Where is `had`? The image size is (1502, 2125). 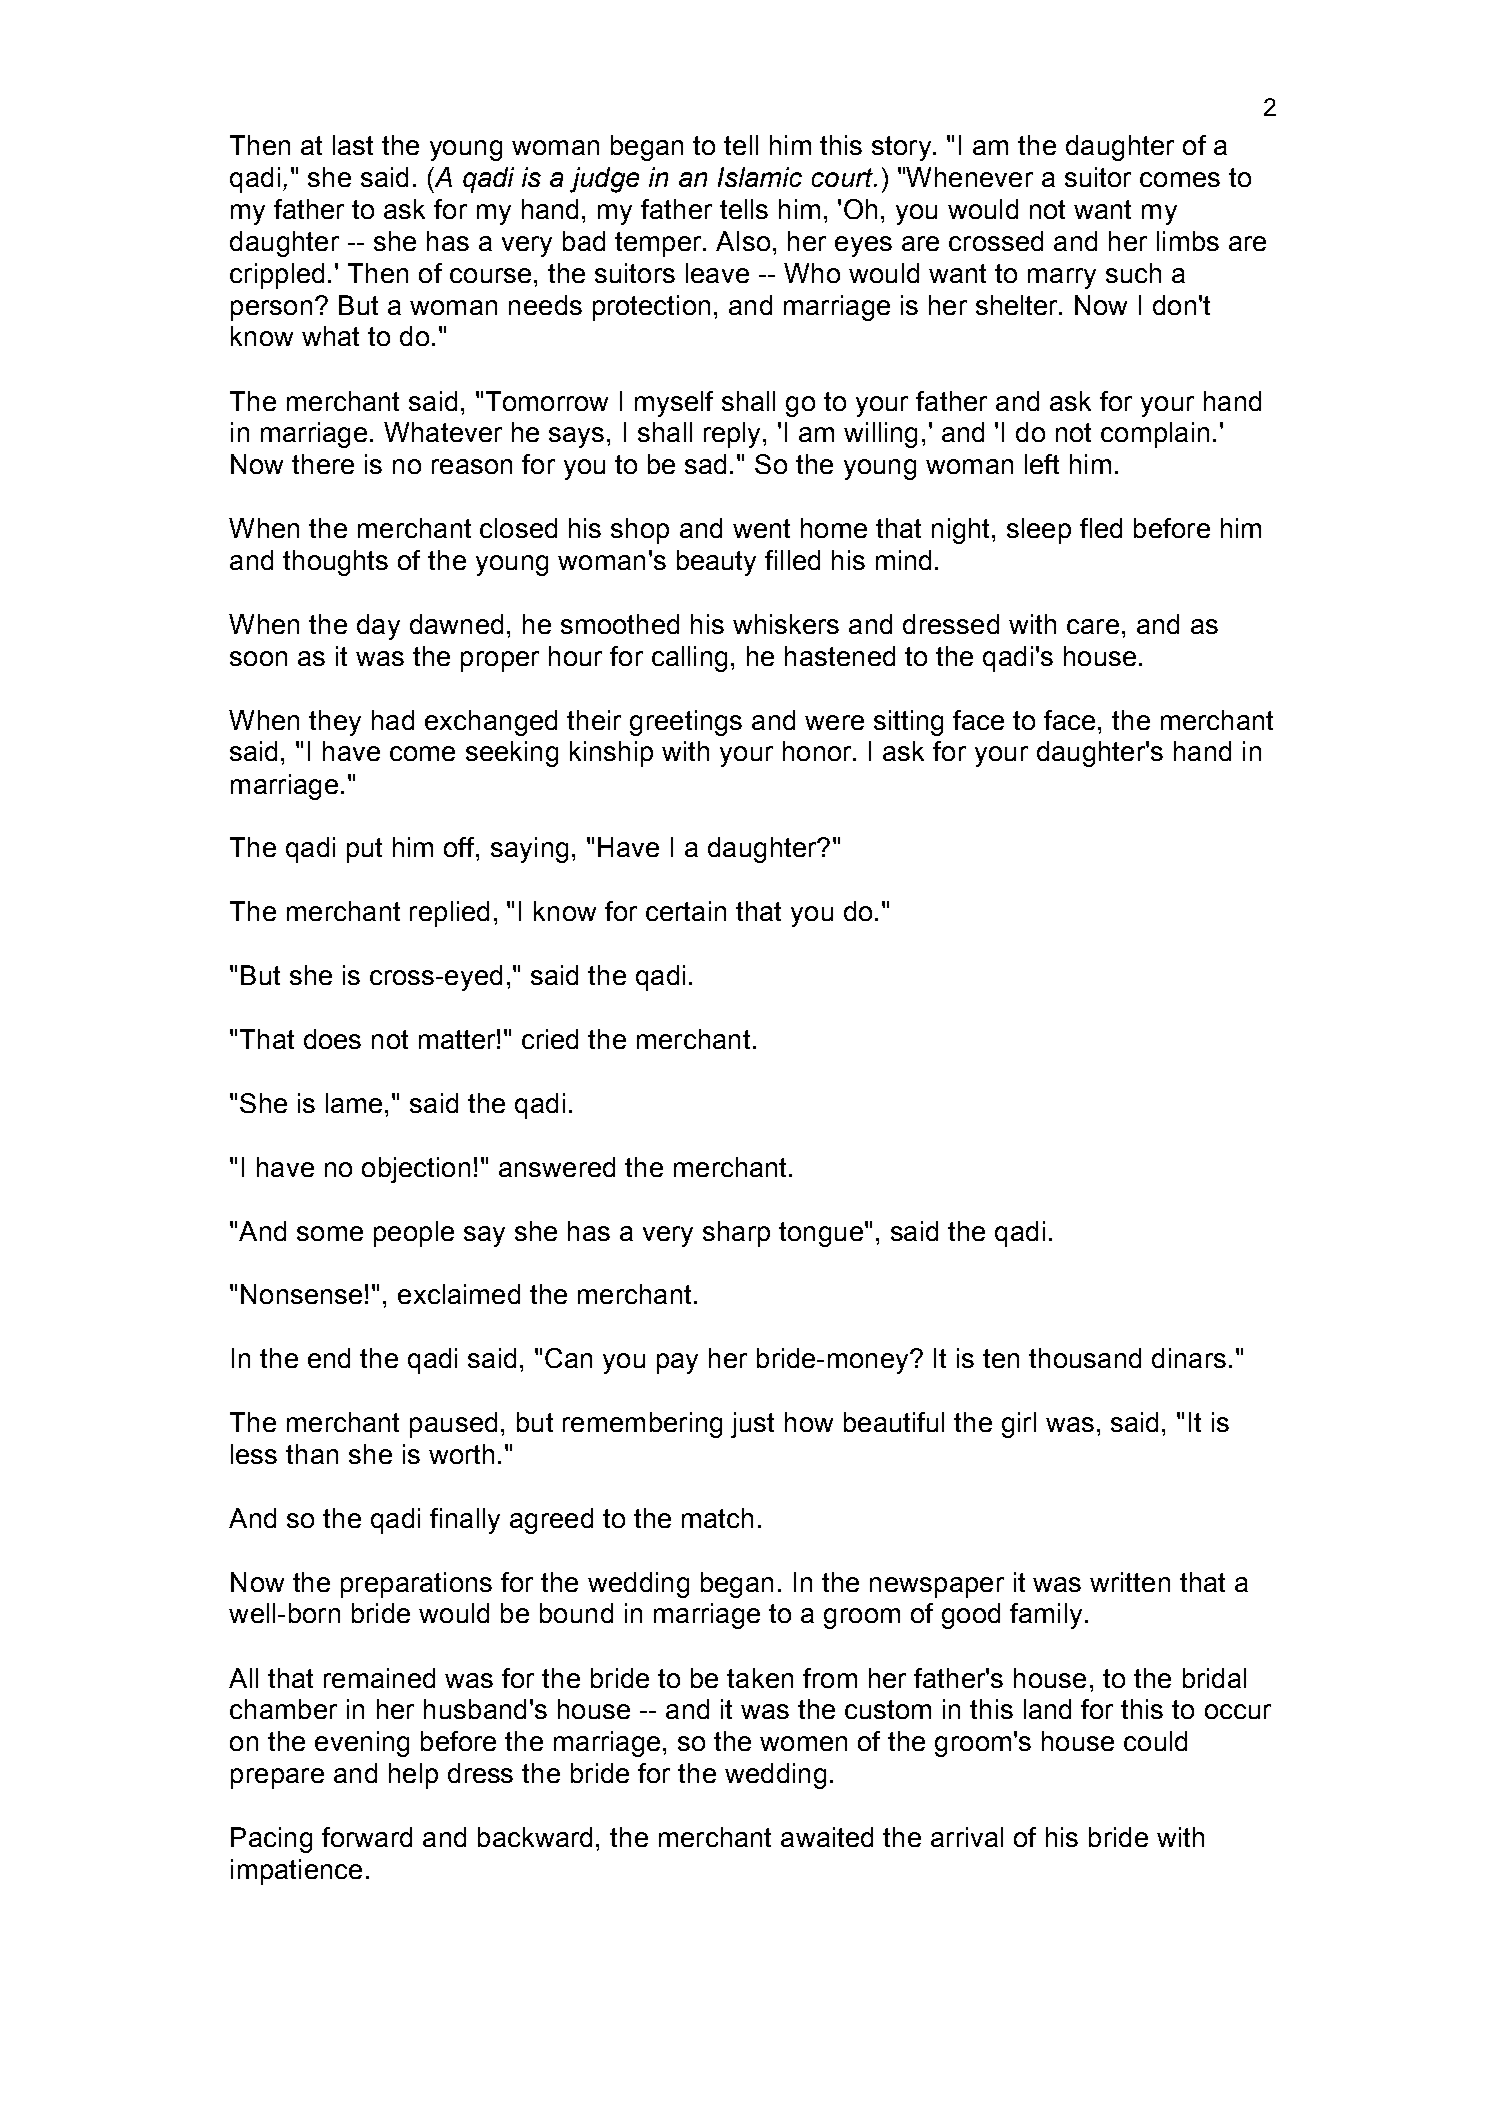 had is located at coordinates (393, 720).
